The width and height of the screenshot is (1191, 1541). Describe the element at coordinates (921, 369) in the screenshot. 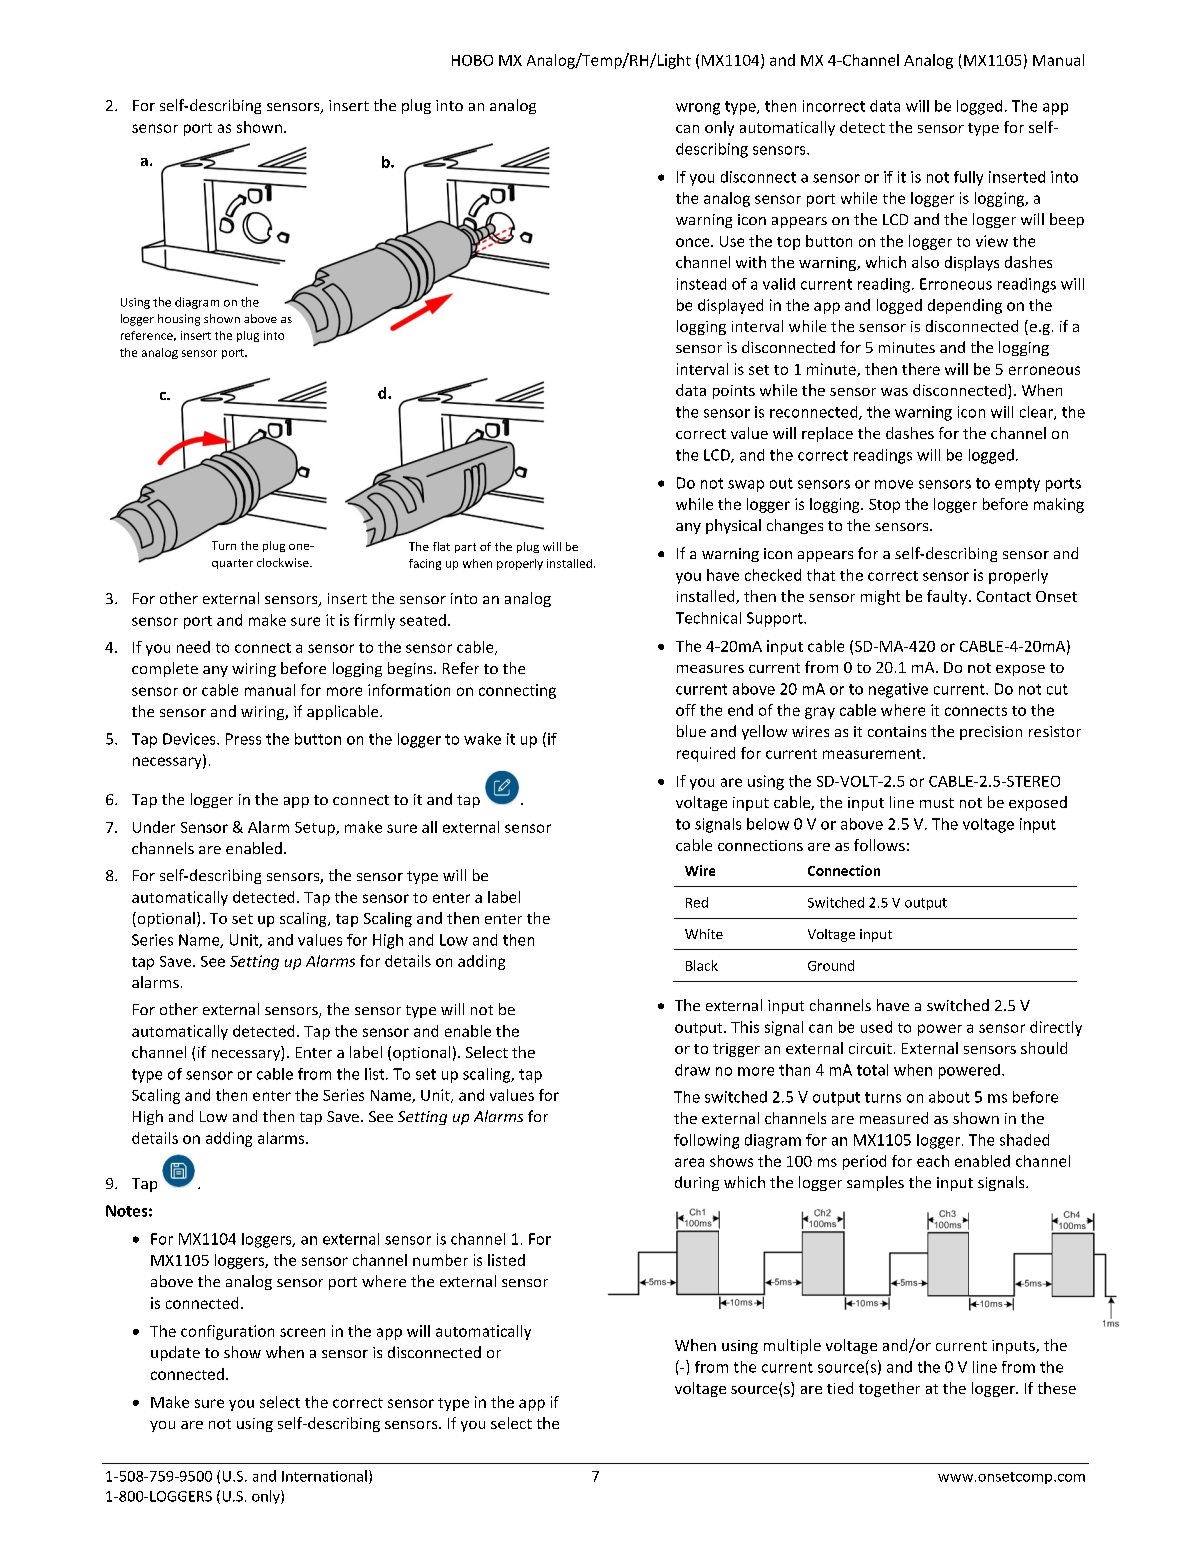

I see `there` at that location.
